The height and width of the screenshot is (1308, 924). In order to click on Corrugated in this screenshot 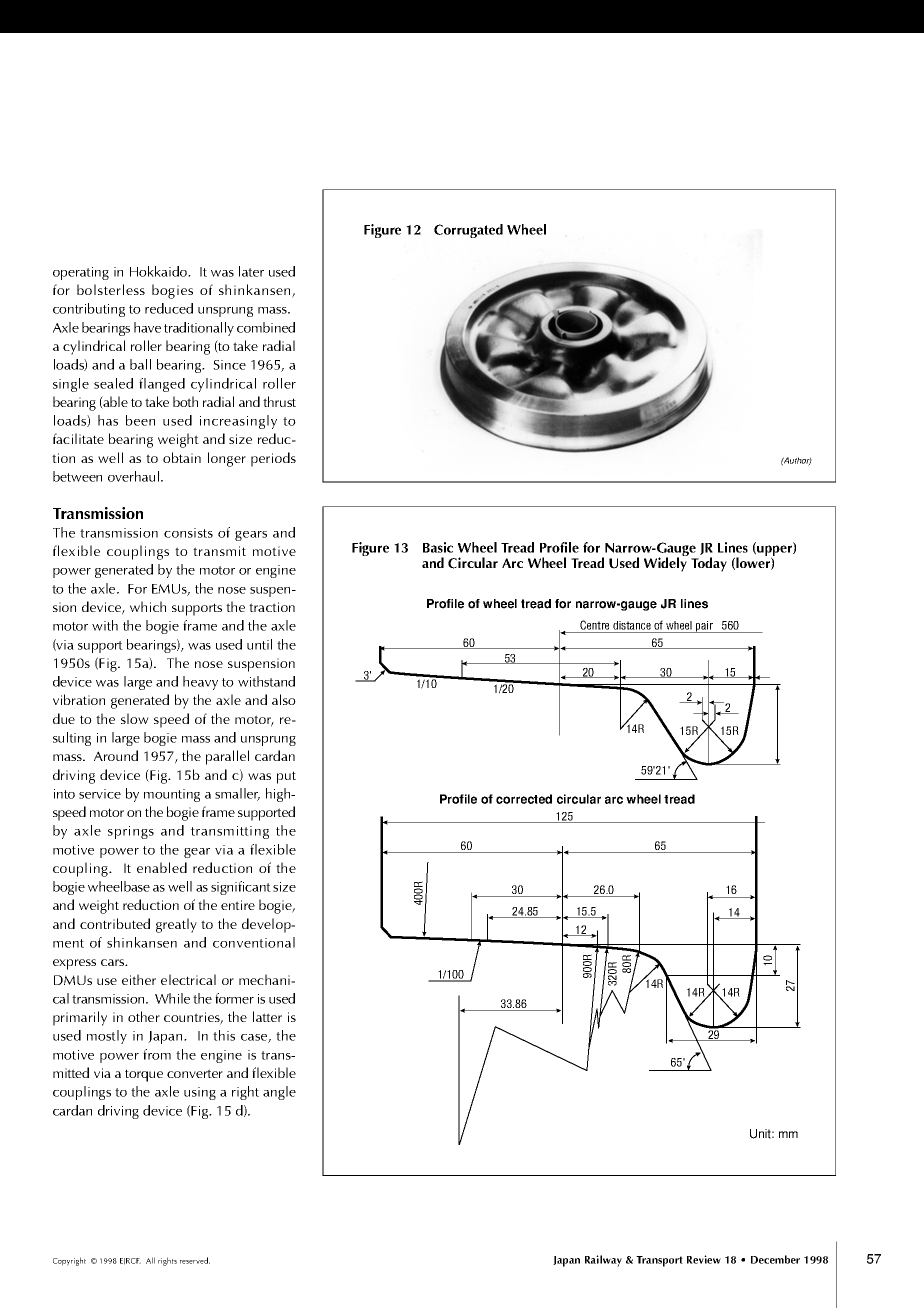, I will do `click(468, 231)`.
